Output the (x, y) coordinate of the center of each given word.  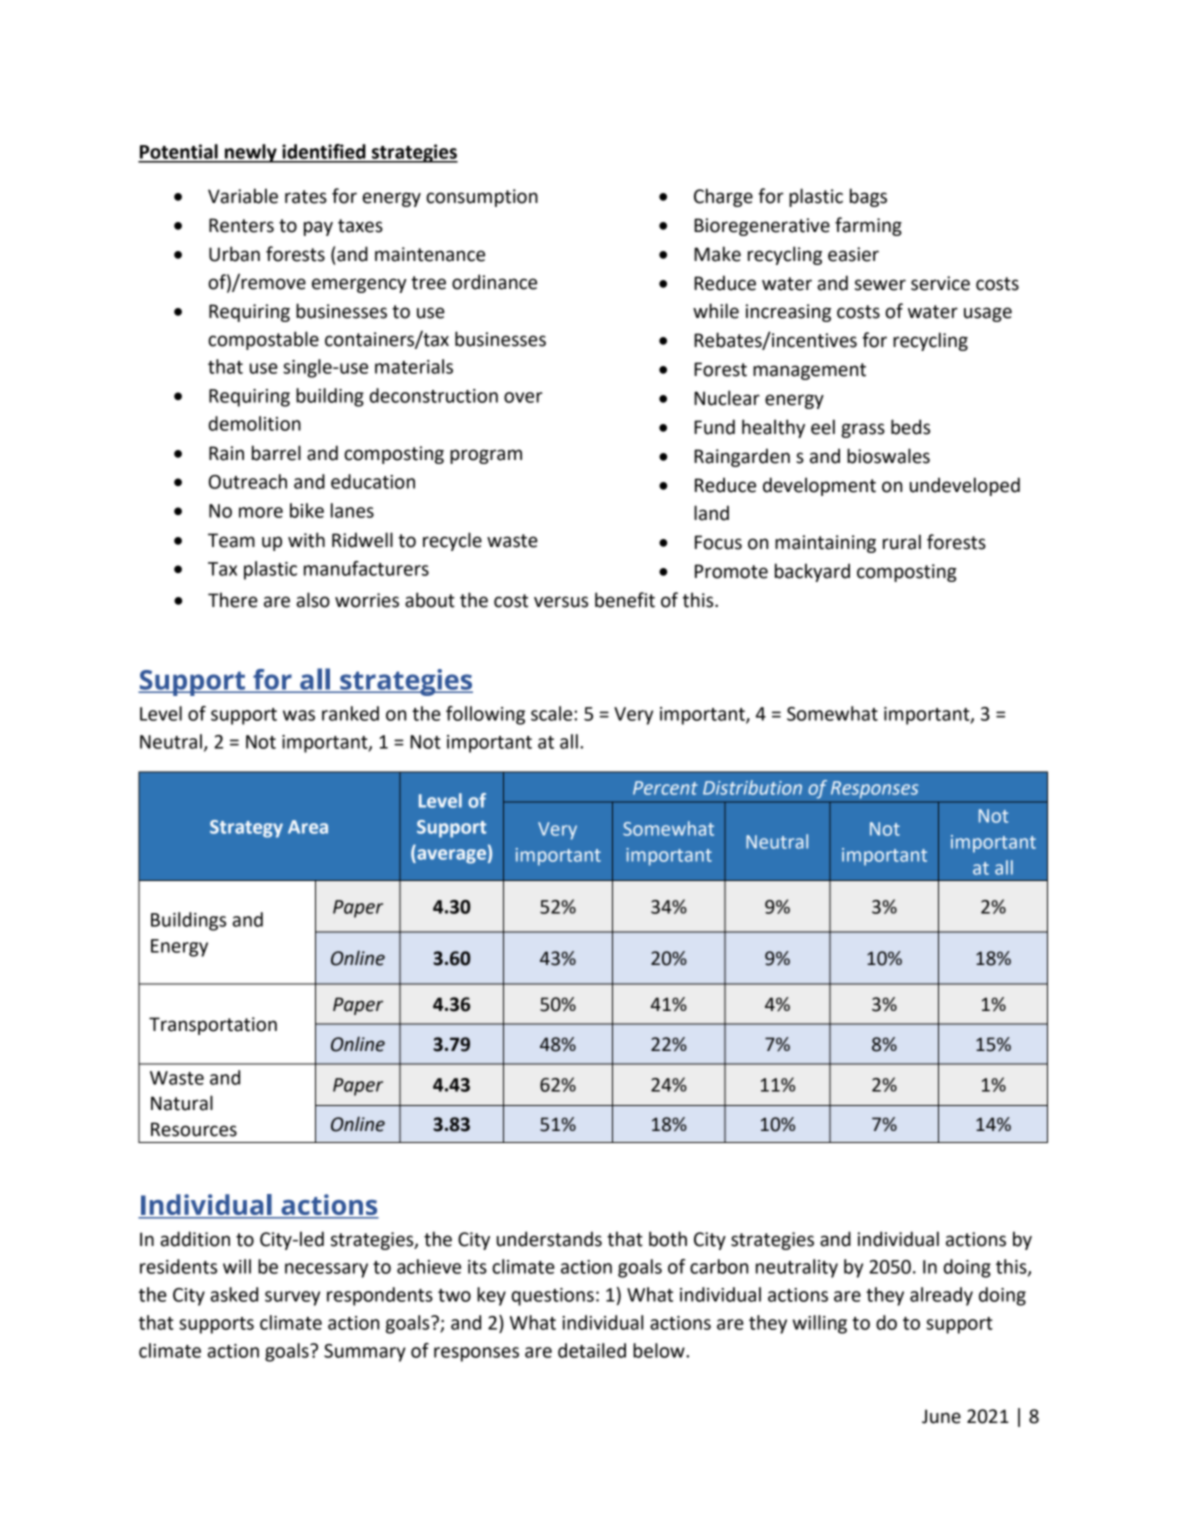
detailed (592, 1350)
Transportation (213, 1026)
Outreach (248, 481)
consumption (482, 198)
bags (868, 197)
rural (902, 542)
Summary (365, 1353)
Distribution (752, 787)
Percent (665, 788)
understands (549, 1239)
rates (306, 197)
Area (308, 827)
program (486, 456)
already (941, 1296)
